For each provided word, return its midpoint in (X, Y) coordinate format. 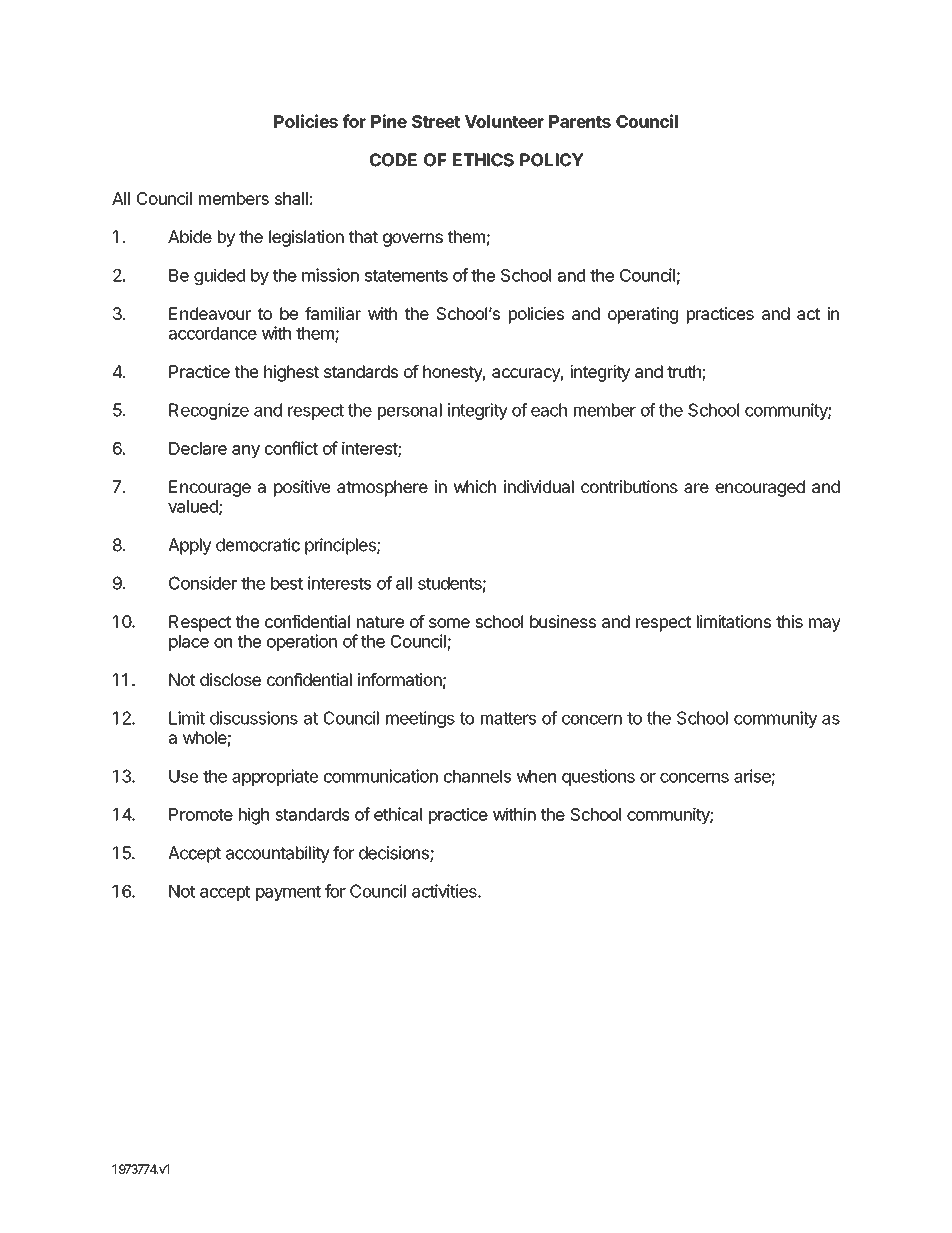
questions (598, 777)
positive (302, 488)
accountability (278, 854)
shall (291, 198)
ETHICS (483, 160)
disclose (230, 679)
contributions (629, 486)
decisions (395, 854)
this (789, 621)
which (474, 486)
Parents (580, 121)
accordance (213, 333)
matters (508, 718)
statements (406, 276)
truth (685, 373)
